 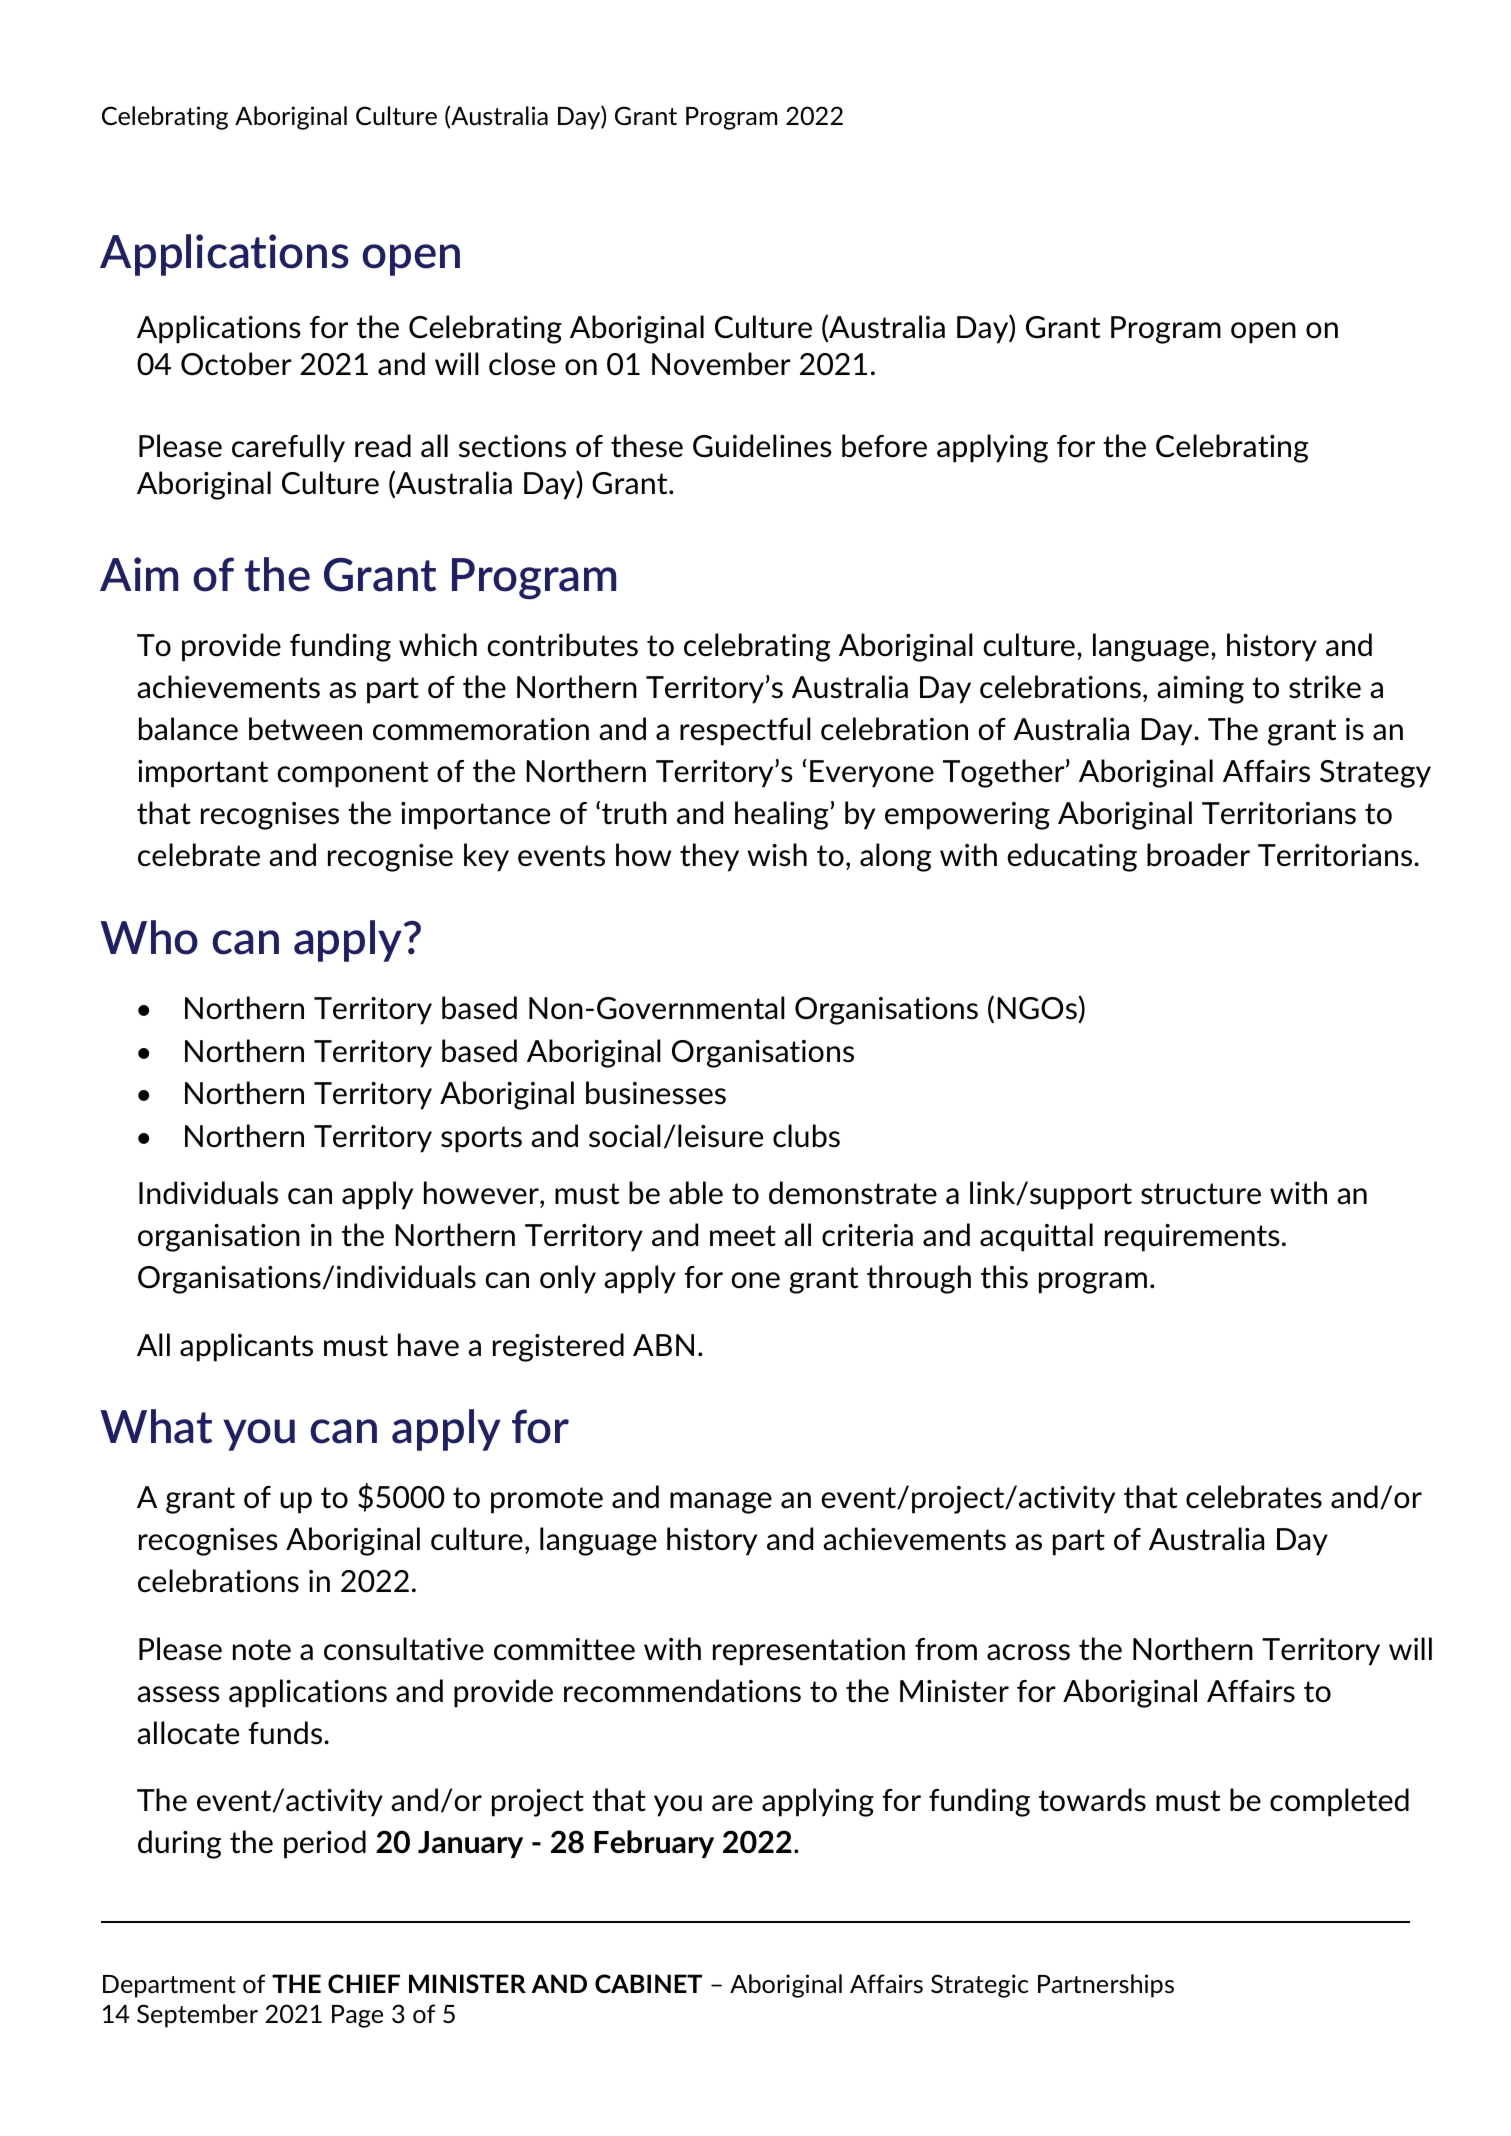 What do you see at coordinates (288, 448) in the screenshot?
I see `carefully` at bounding box center [288, 448].
